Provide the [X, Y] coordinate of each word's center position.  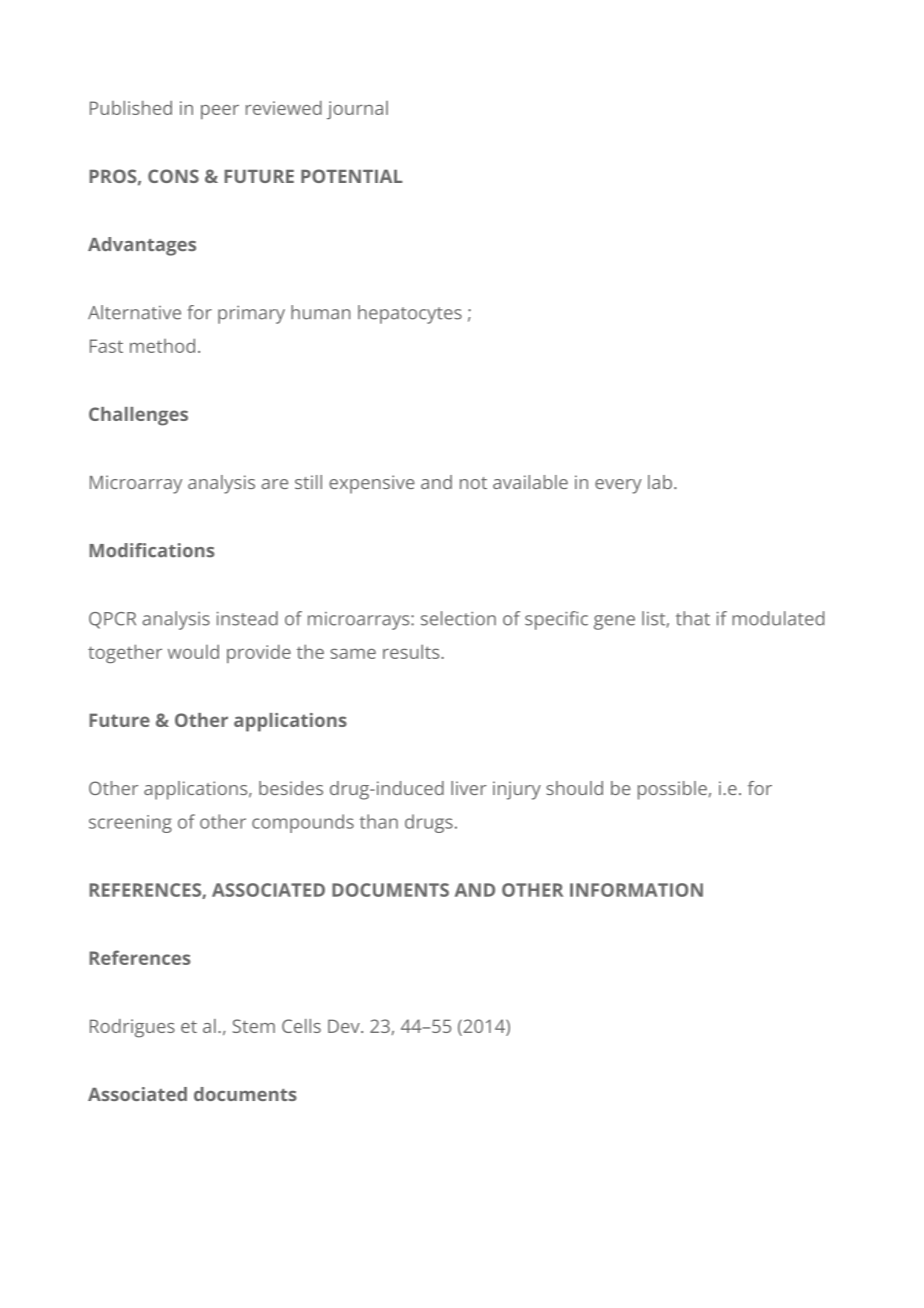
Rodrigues [132, 1028]
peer [220, 112]
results [412, 651]
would [193, 651]
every [618, 486]
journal [357, 110]
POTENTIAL [352, 176]
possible [672, 790]
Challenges [138, 416]
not [473, 483]
